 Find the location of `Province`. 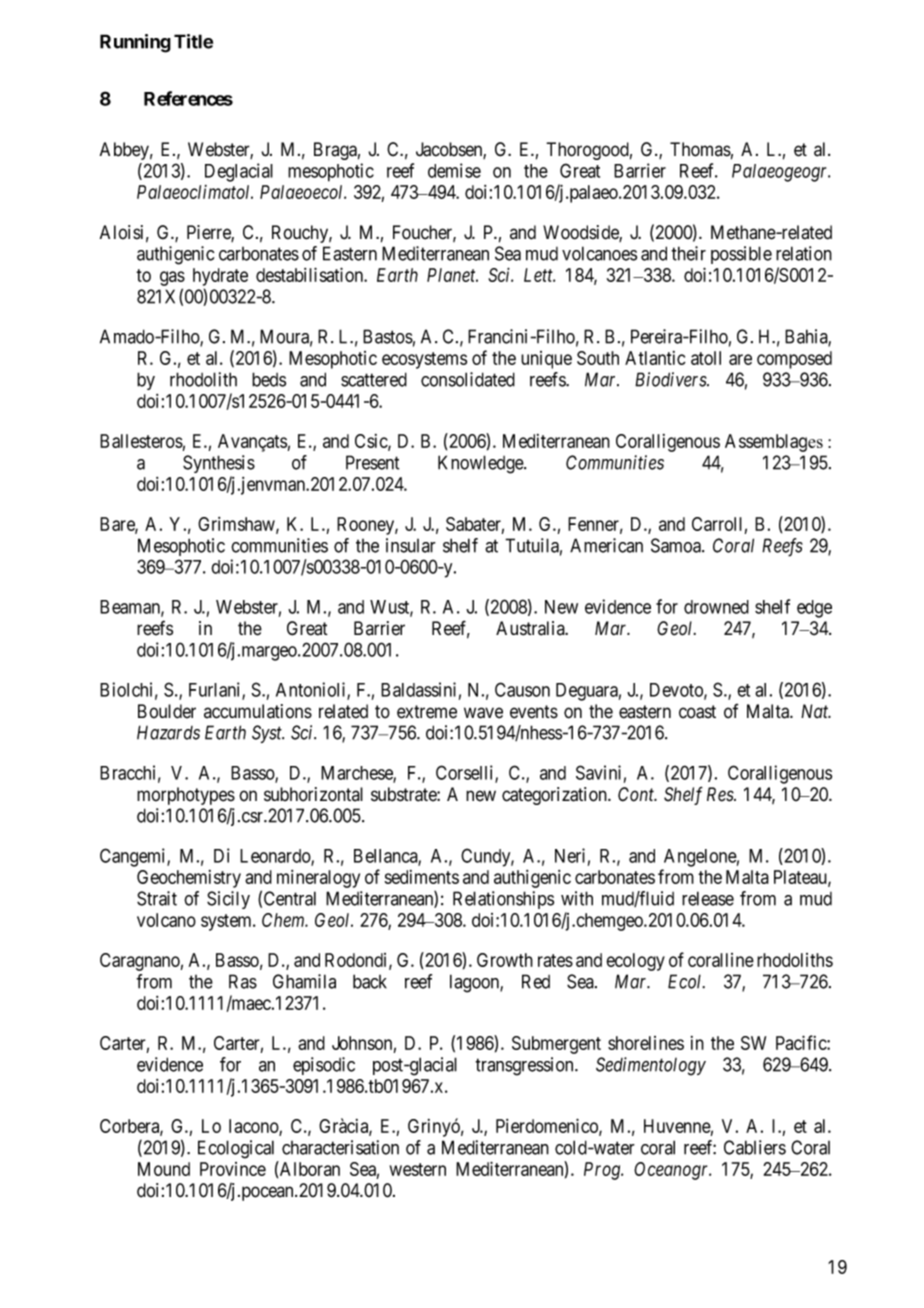

Province is located at coordinates (233, 1169).
